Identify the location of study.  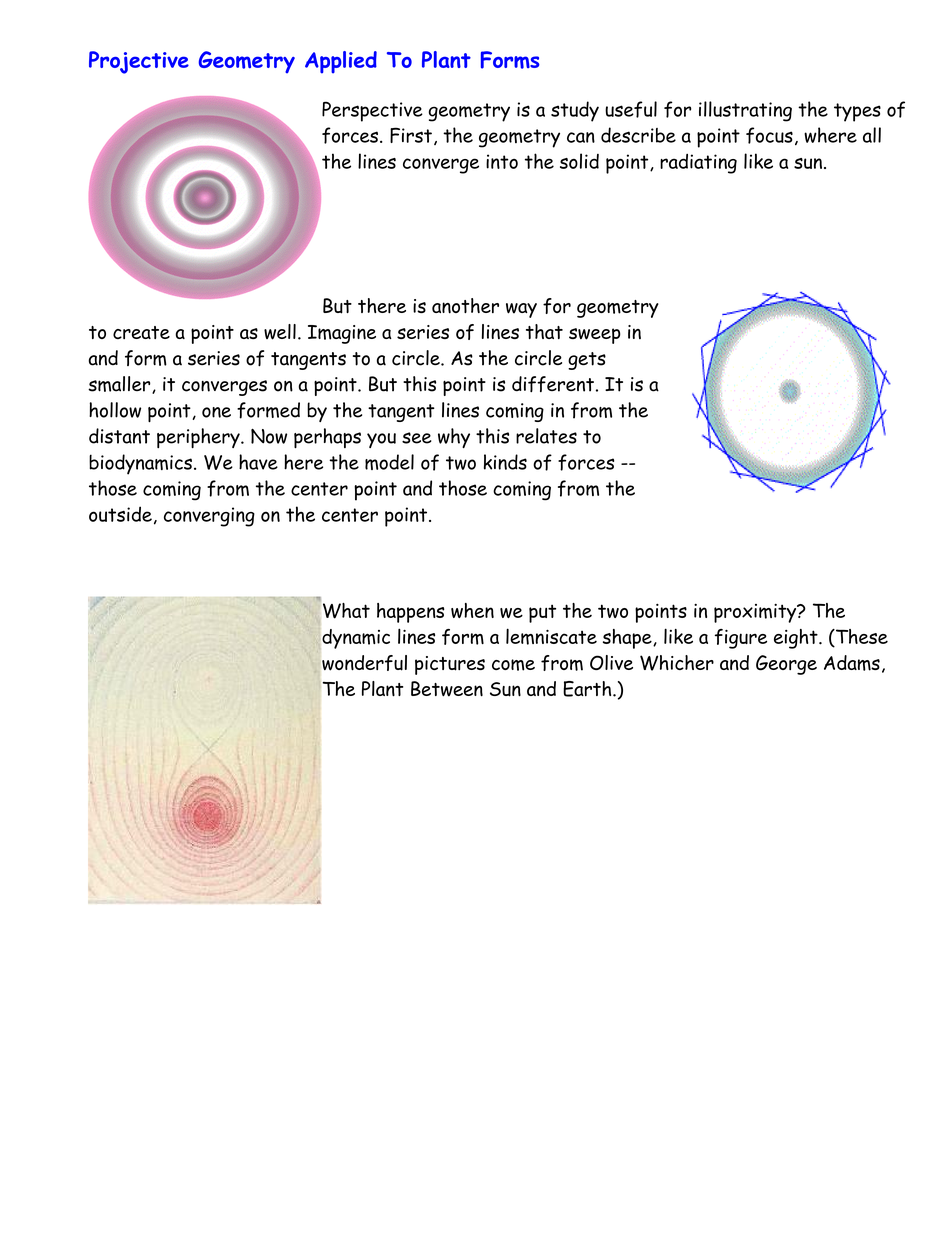
(575, 111).
